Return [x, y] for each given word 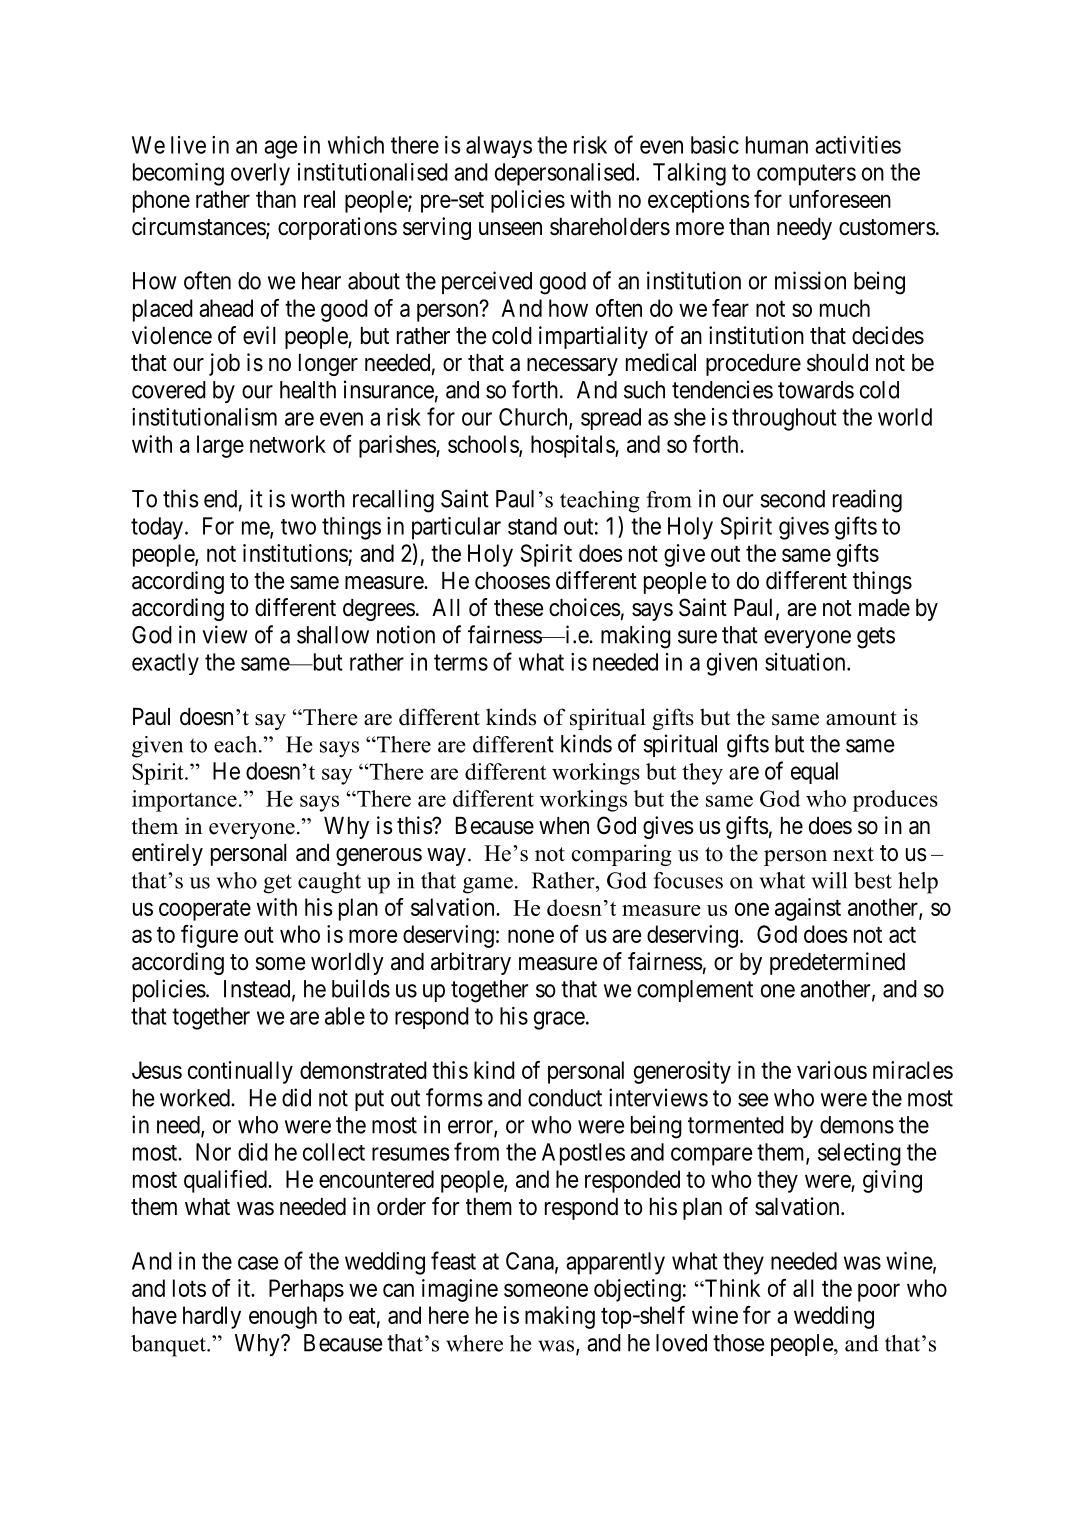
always [499, 147]
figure [209, 936]
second [792, 499]
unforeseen [840, 199]
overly [260, 174]
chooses [512, 581]
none [531, 936]
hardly [212, 1317]
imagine [460, 1290]
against [808, 909]
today [157, 528]
